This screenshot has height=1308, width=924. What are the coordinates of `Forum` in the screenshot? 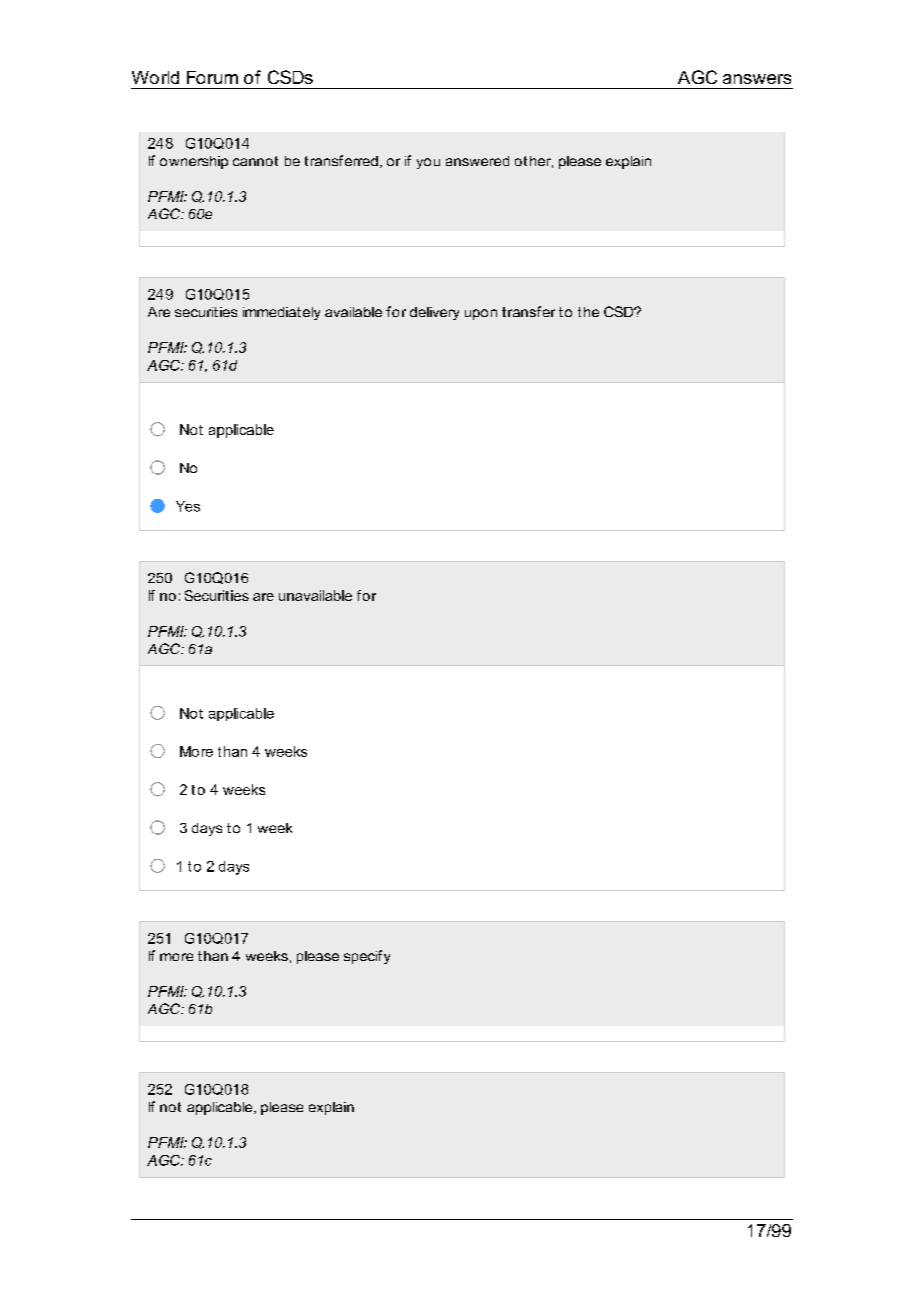 It's located at (212, 77).
